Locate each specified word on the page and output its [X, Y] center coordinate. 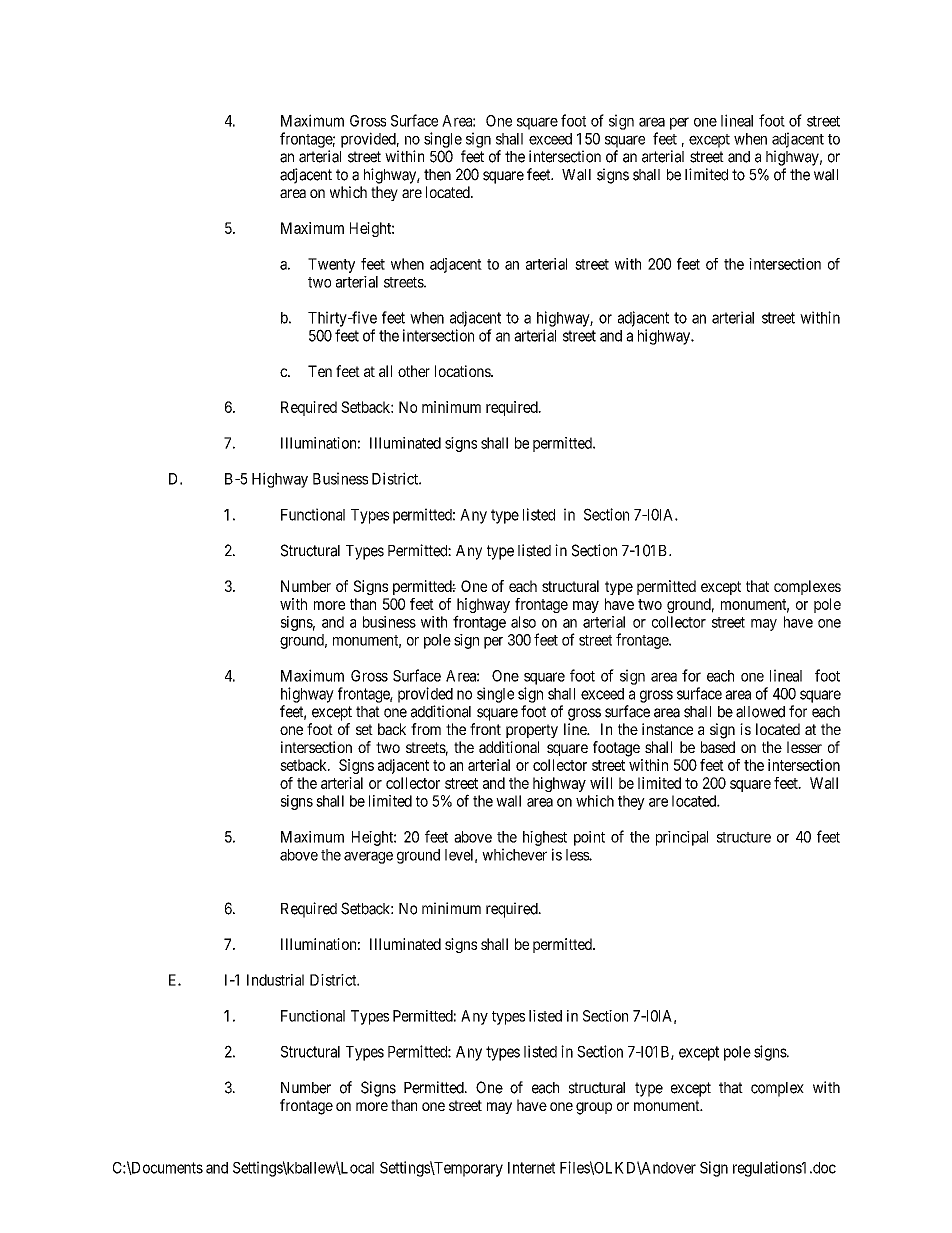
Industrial [275, 980]
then [437, 175]
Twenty [331, 265]
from [426, 729]
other [414, 371]
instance [667, 729]
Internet [531, 1168]
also [523, 622]
